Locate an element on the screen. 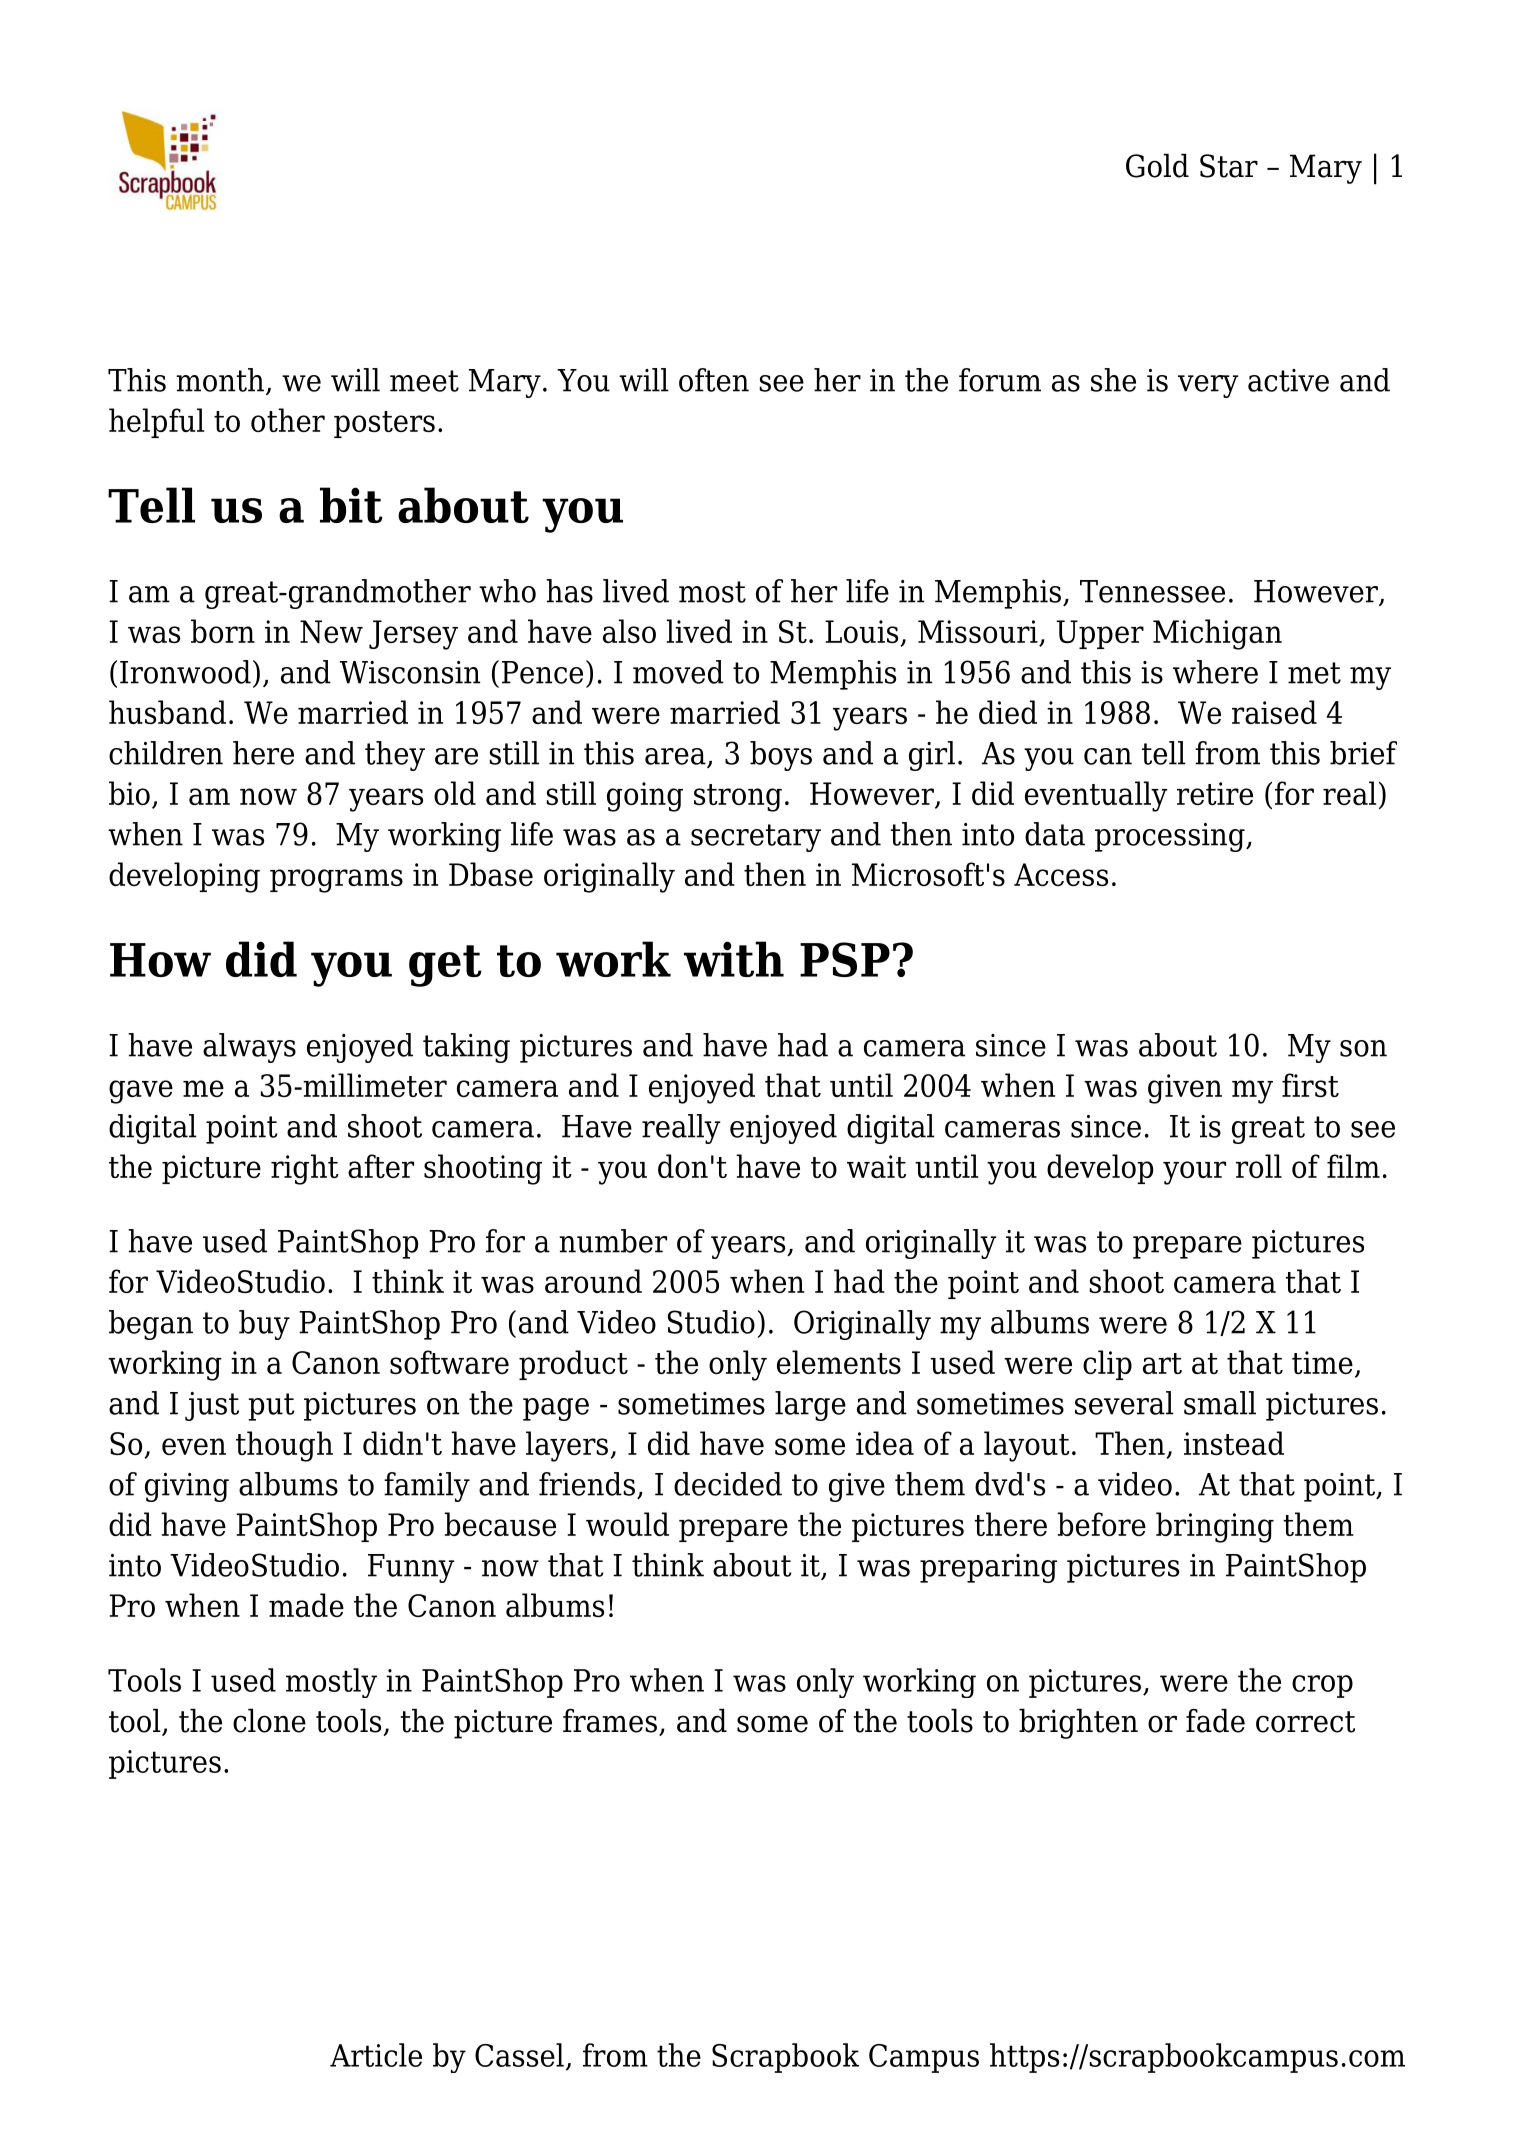  Article is located at coordinates (376, 2055).
